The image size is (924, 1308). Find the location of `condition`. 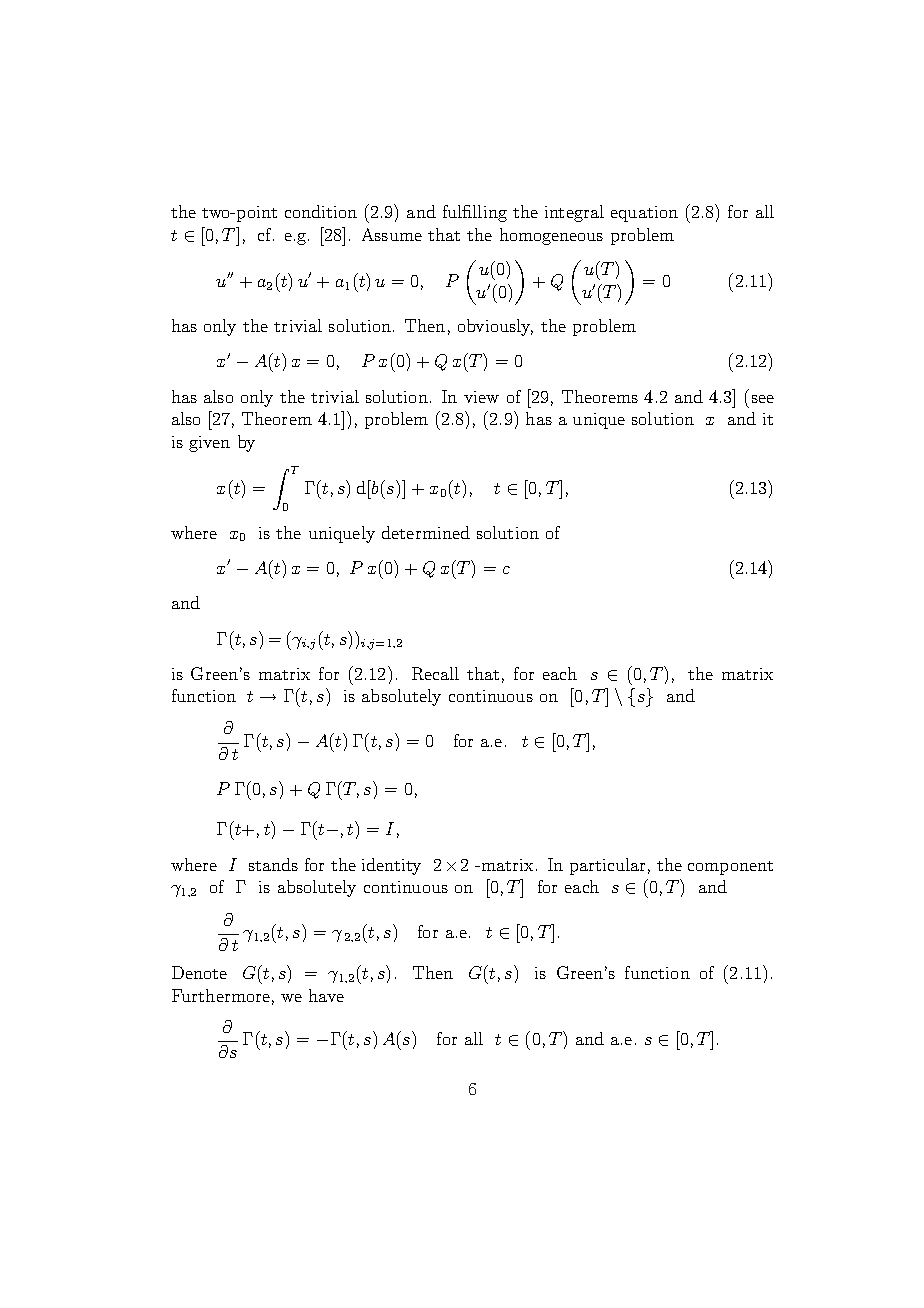

condition is located at coordinates (321, 211).
